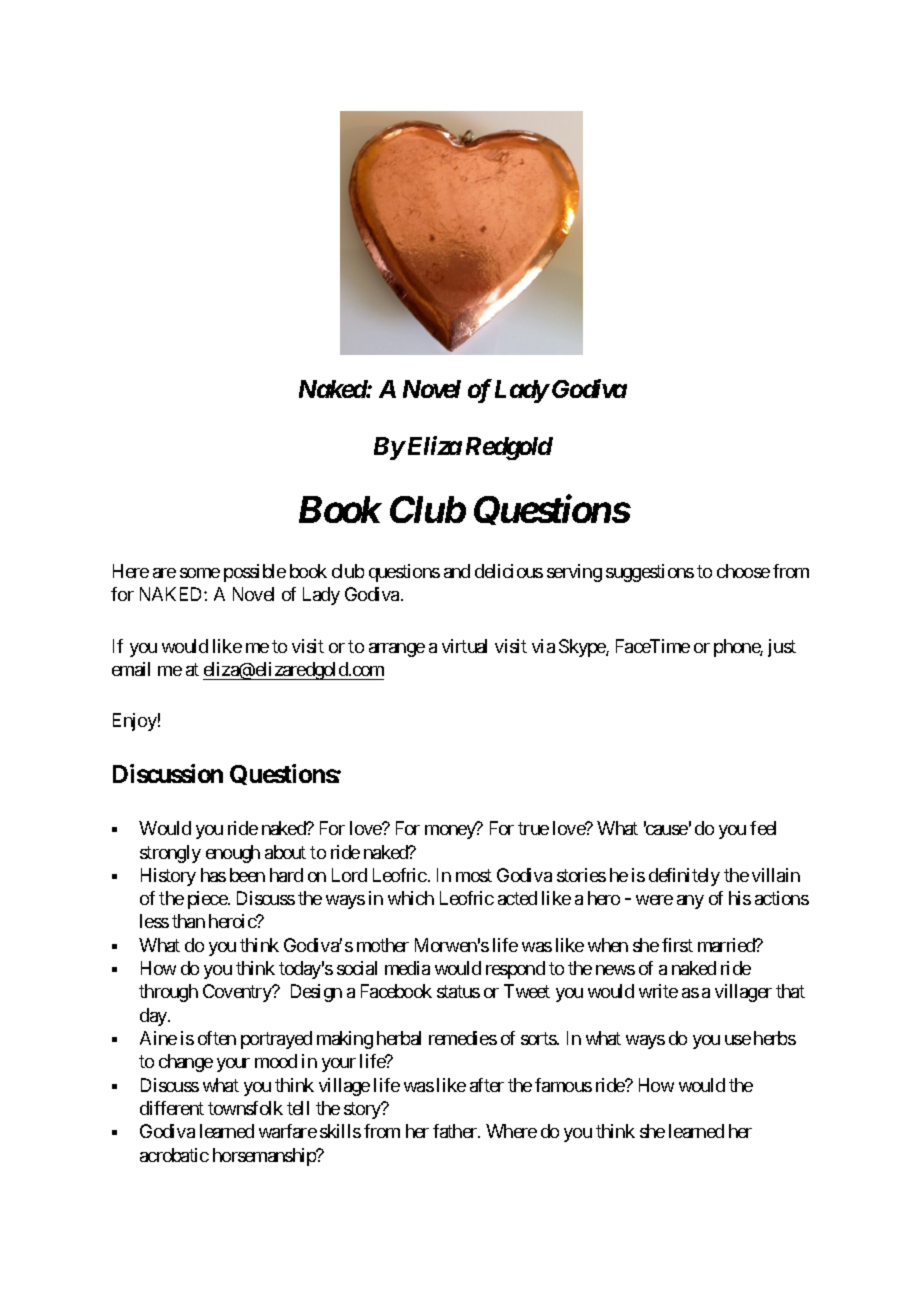  What do you see at coordinates (464, 646) in the page?
I see `virtual` at bounding box center [464, 646].
